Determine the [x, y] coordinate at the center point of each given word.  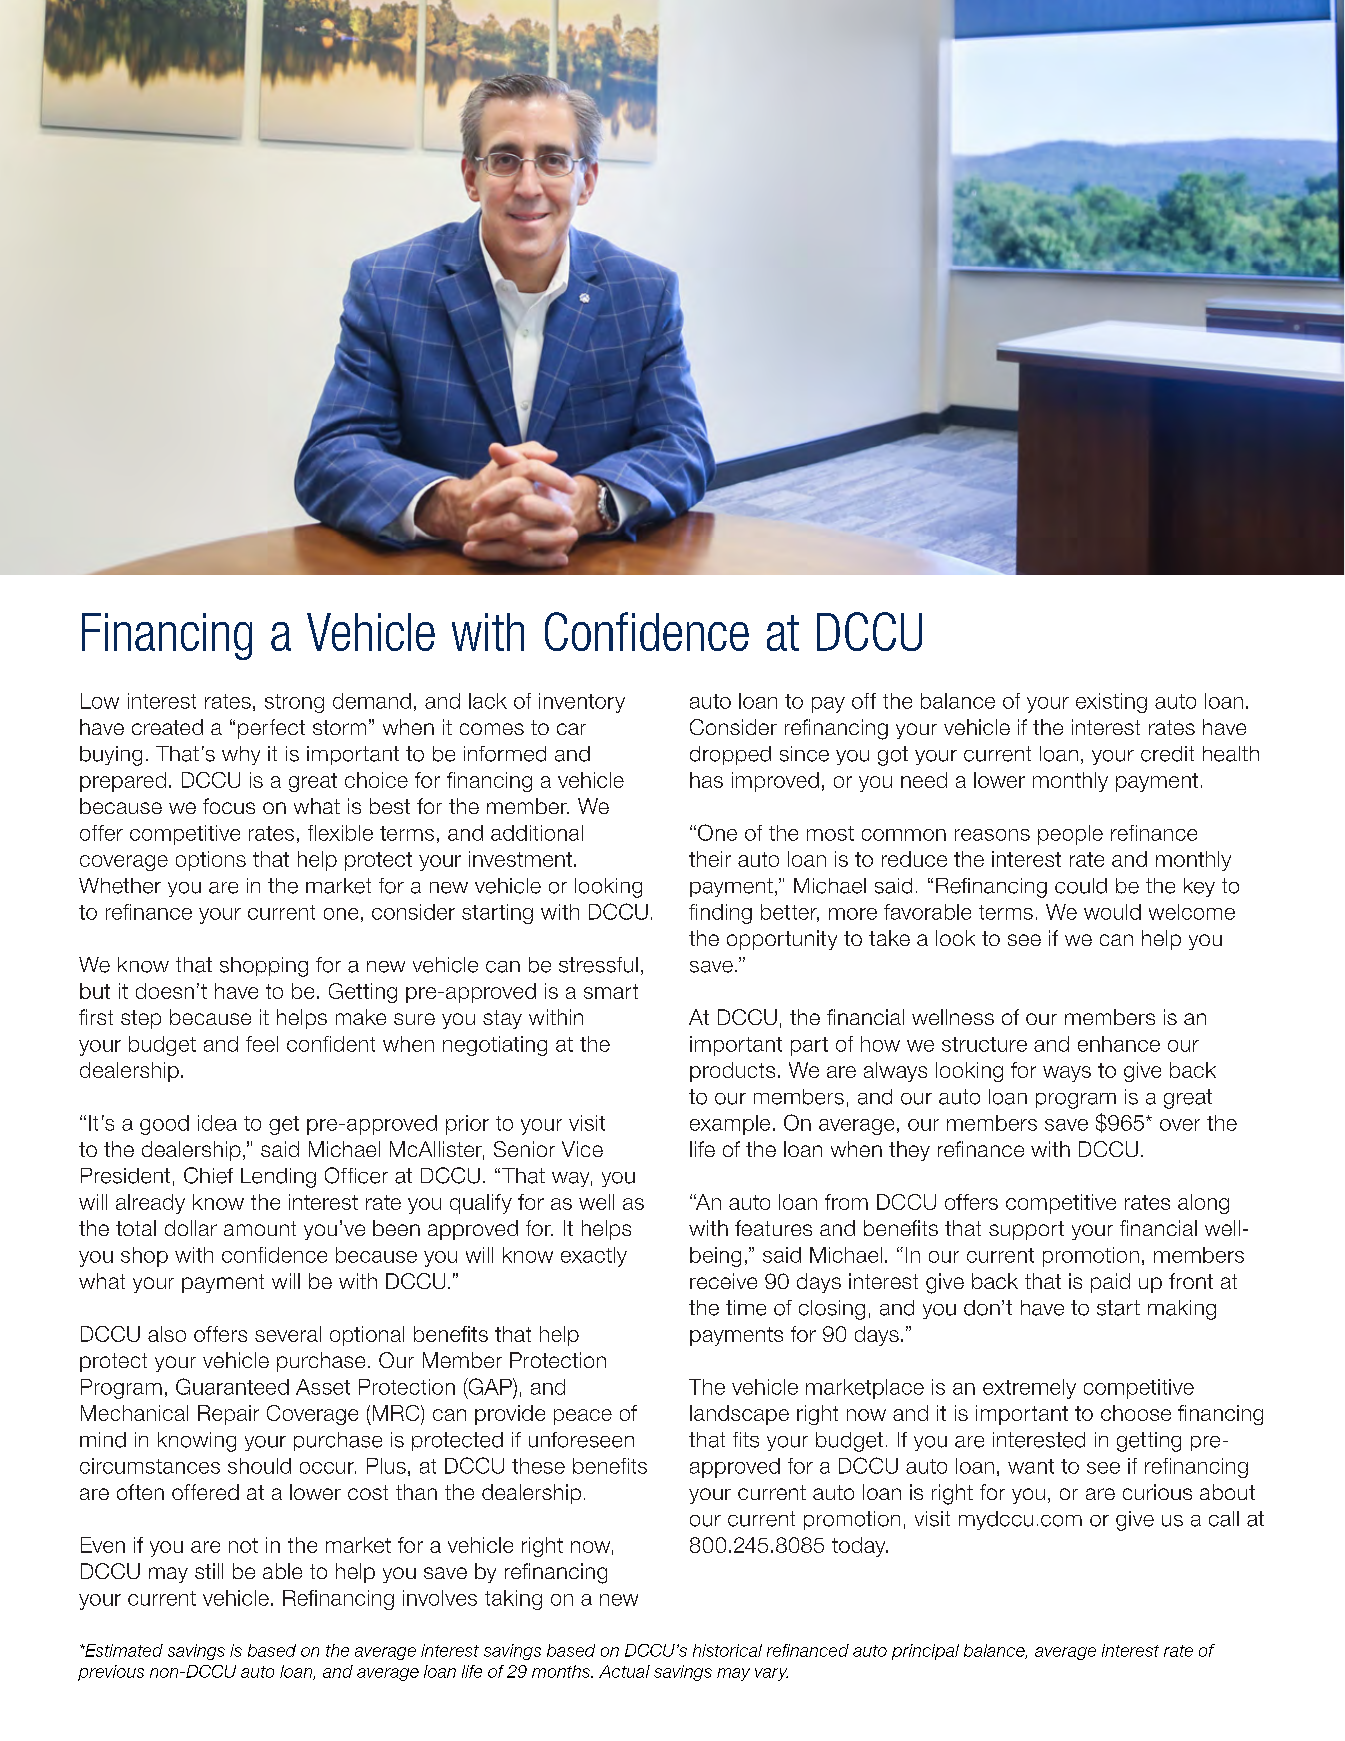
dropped [730, 755]
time [746, 1308]
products [732, 1072]
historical [727, 1650]
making [1182, 1310]
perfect [271, 729]
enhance [1119, 1044]
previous [111, 1673]
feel [262, 1044]
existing [1111, 703]
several [288, 1334]
